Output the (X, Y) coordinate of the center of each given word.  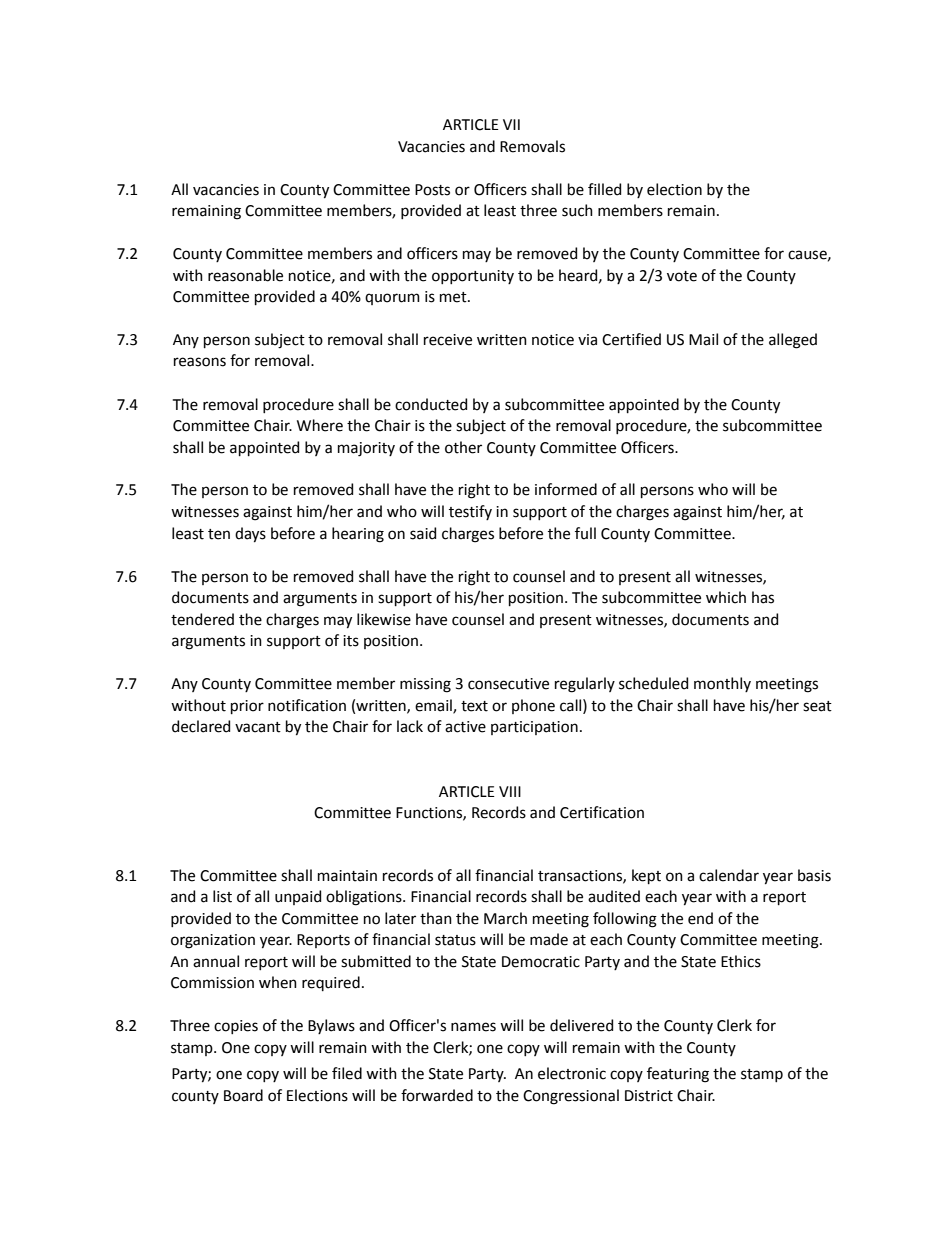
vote (682, 276)
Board (243, 1095)
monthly (722, 684)
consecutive (508, 684)
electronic (572, 1073)
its (351, 641)
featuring (678, 1075)
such (577, 210)
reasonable (245, 275)
